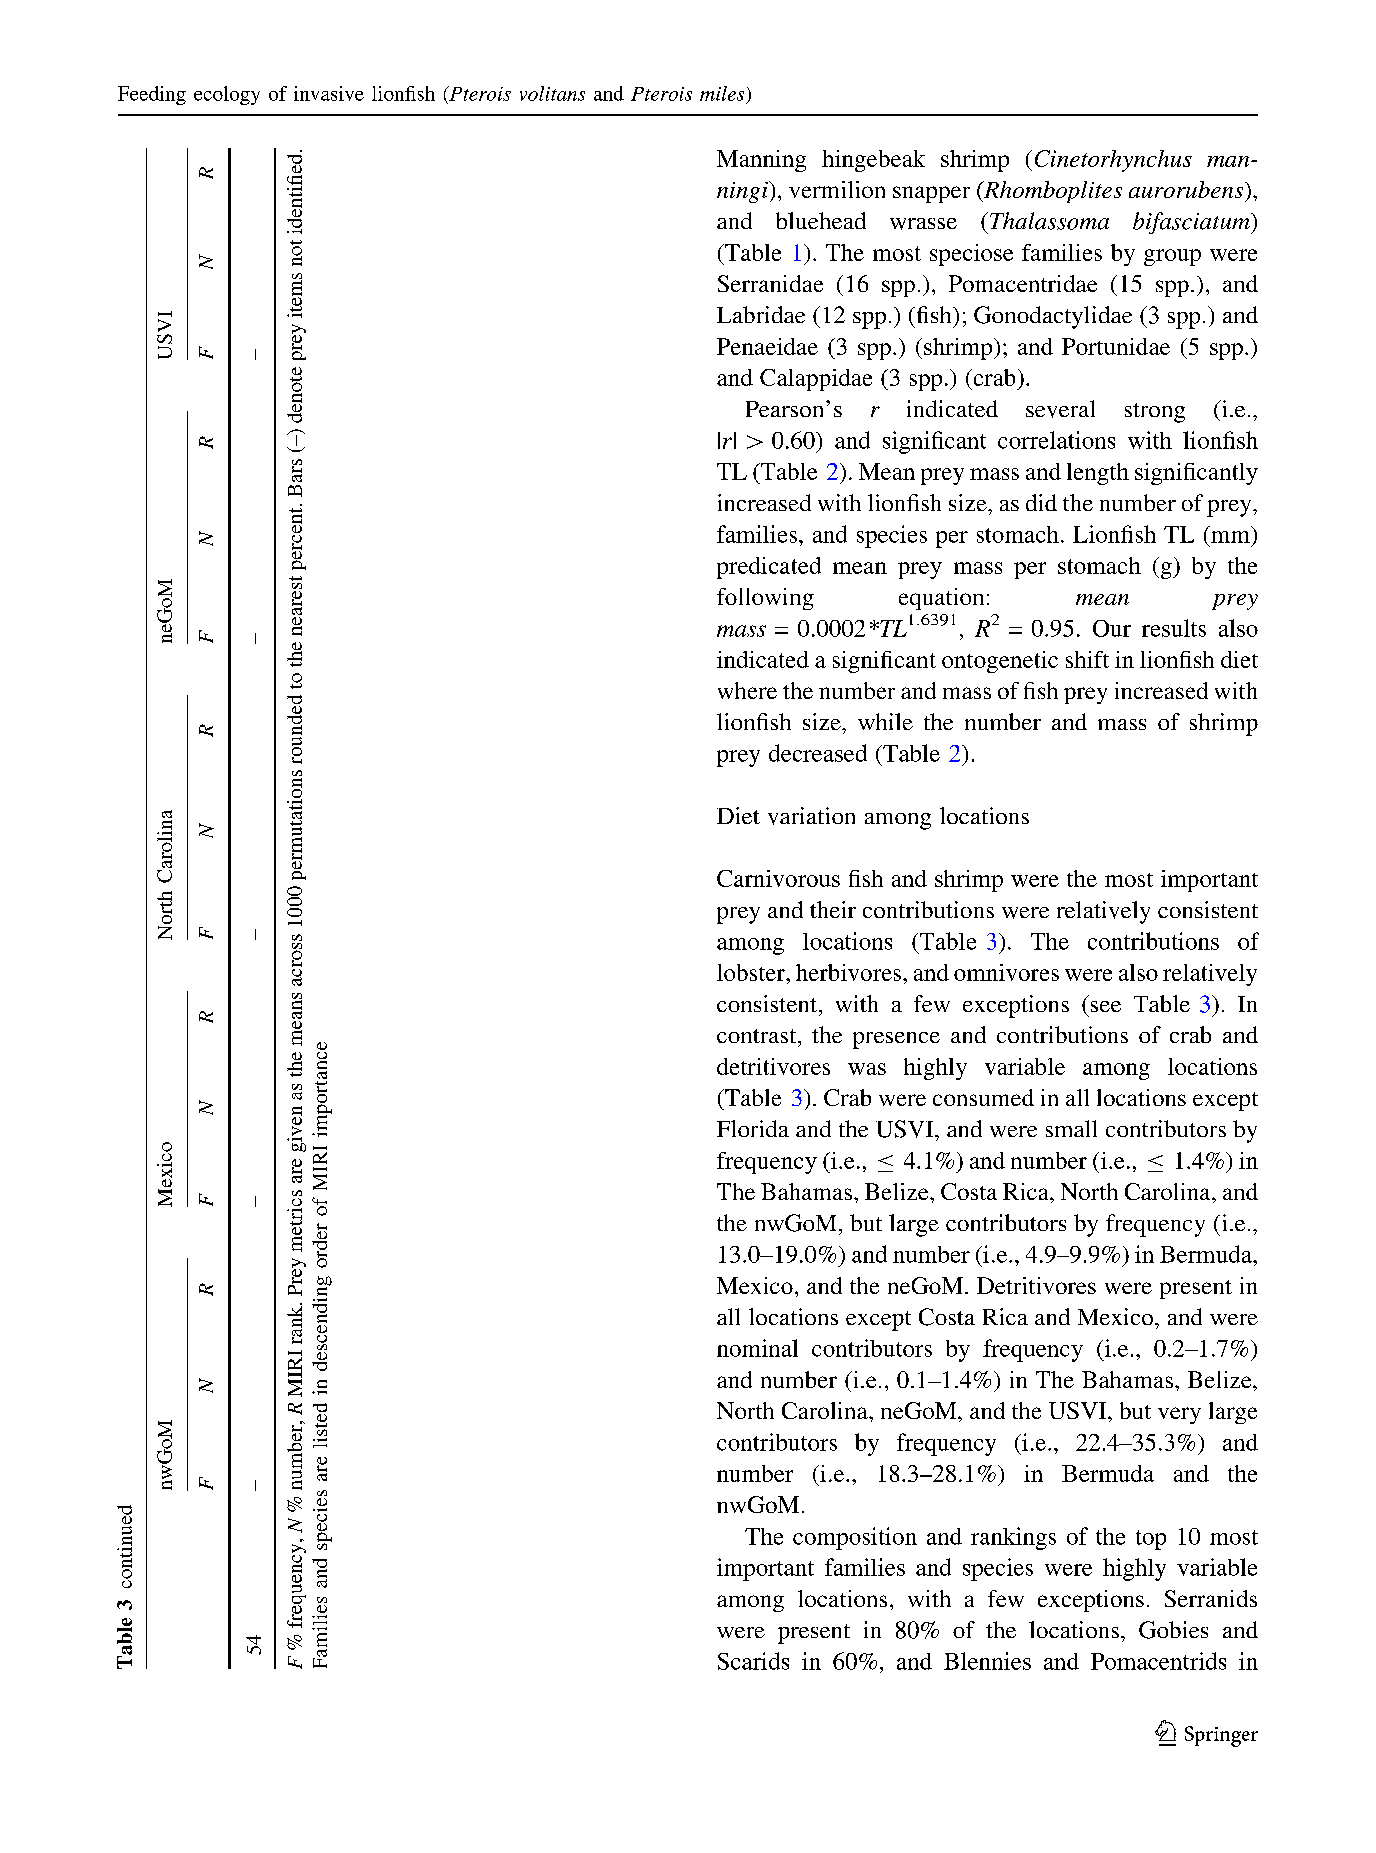 This screenshot has width=1376, height=1853. What do you see at coordinates (722, 93) in the screenshot?
I see `miles` at bounding box center [722, 93].
